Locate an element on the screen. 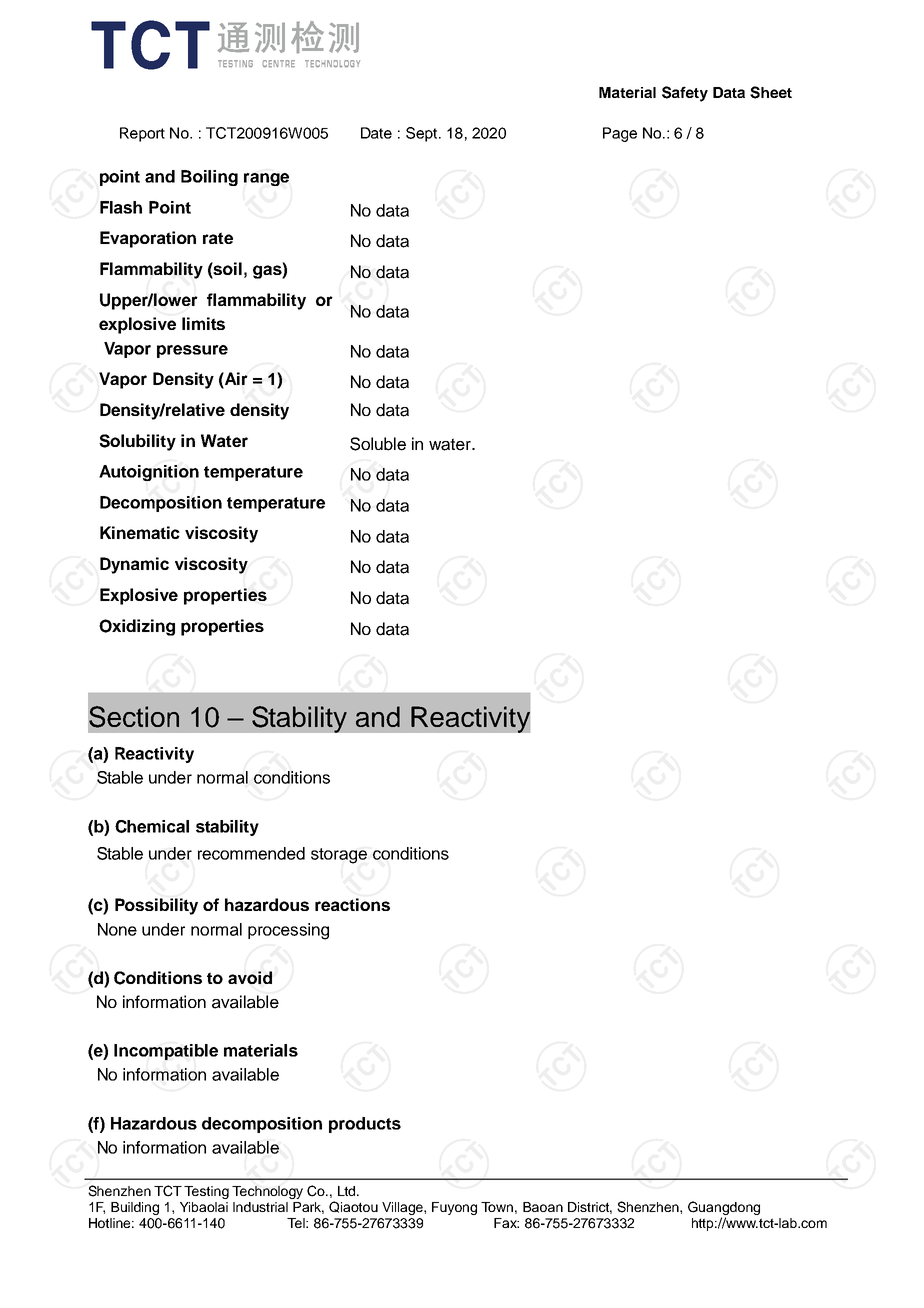 Image resolution: width=924 pixels, height=1308 pixels. reactions is located at coordinates (352, 904).
